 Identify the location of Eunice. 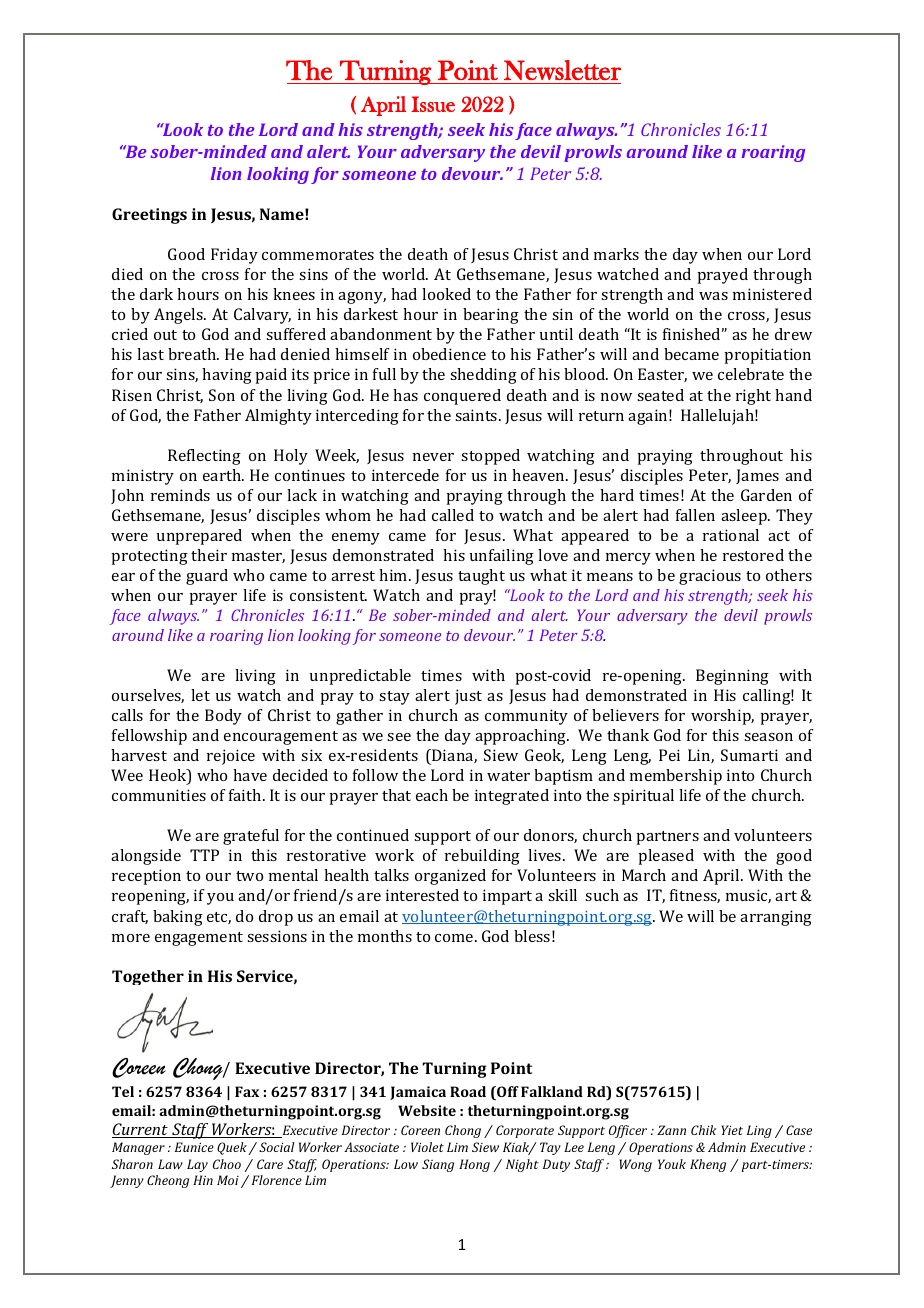
(194, 1147).
